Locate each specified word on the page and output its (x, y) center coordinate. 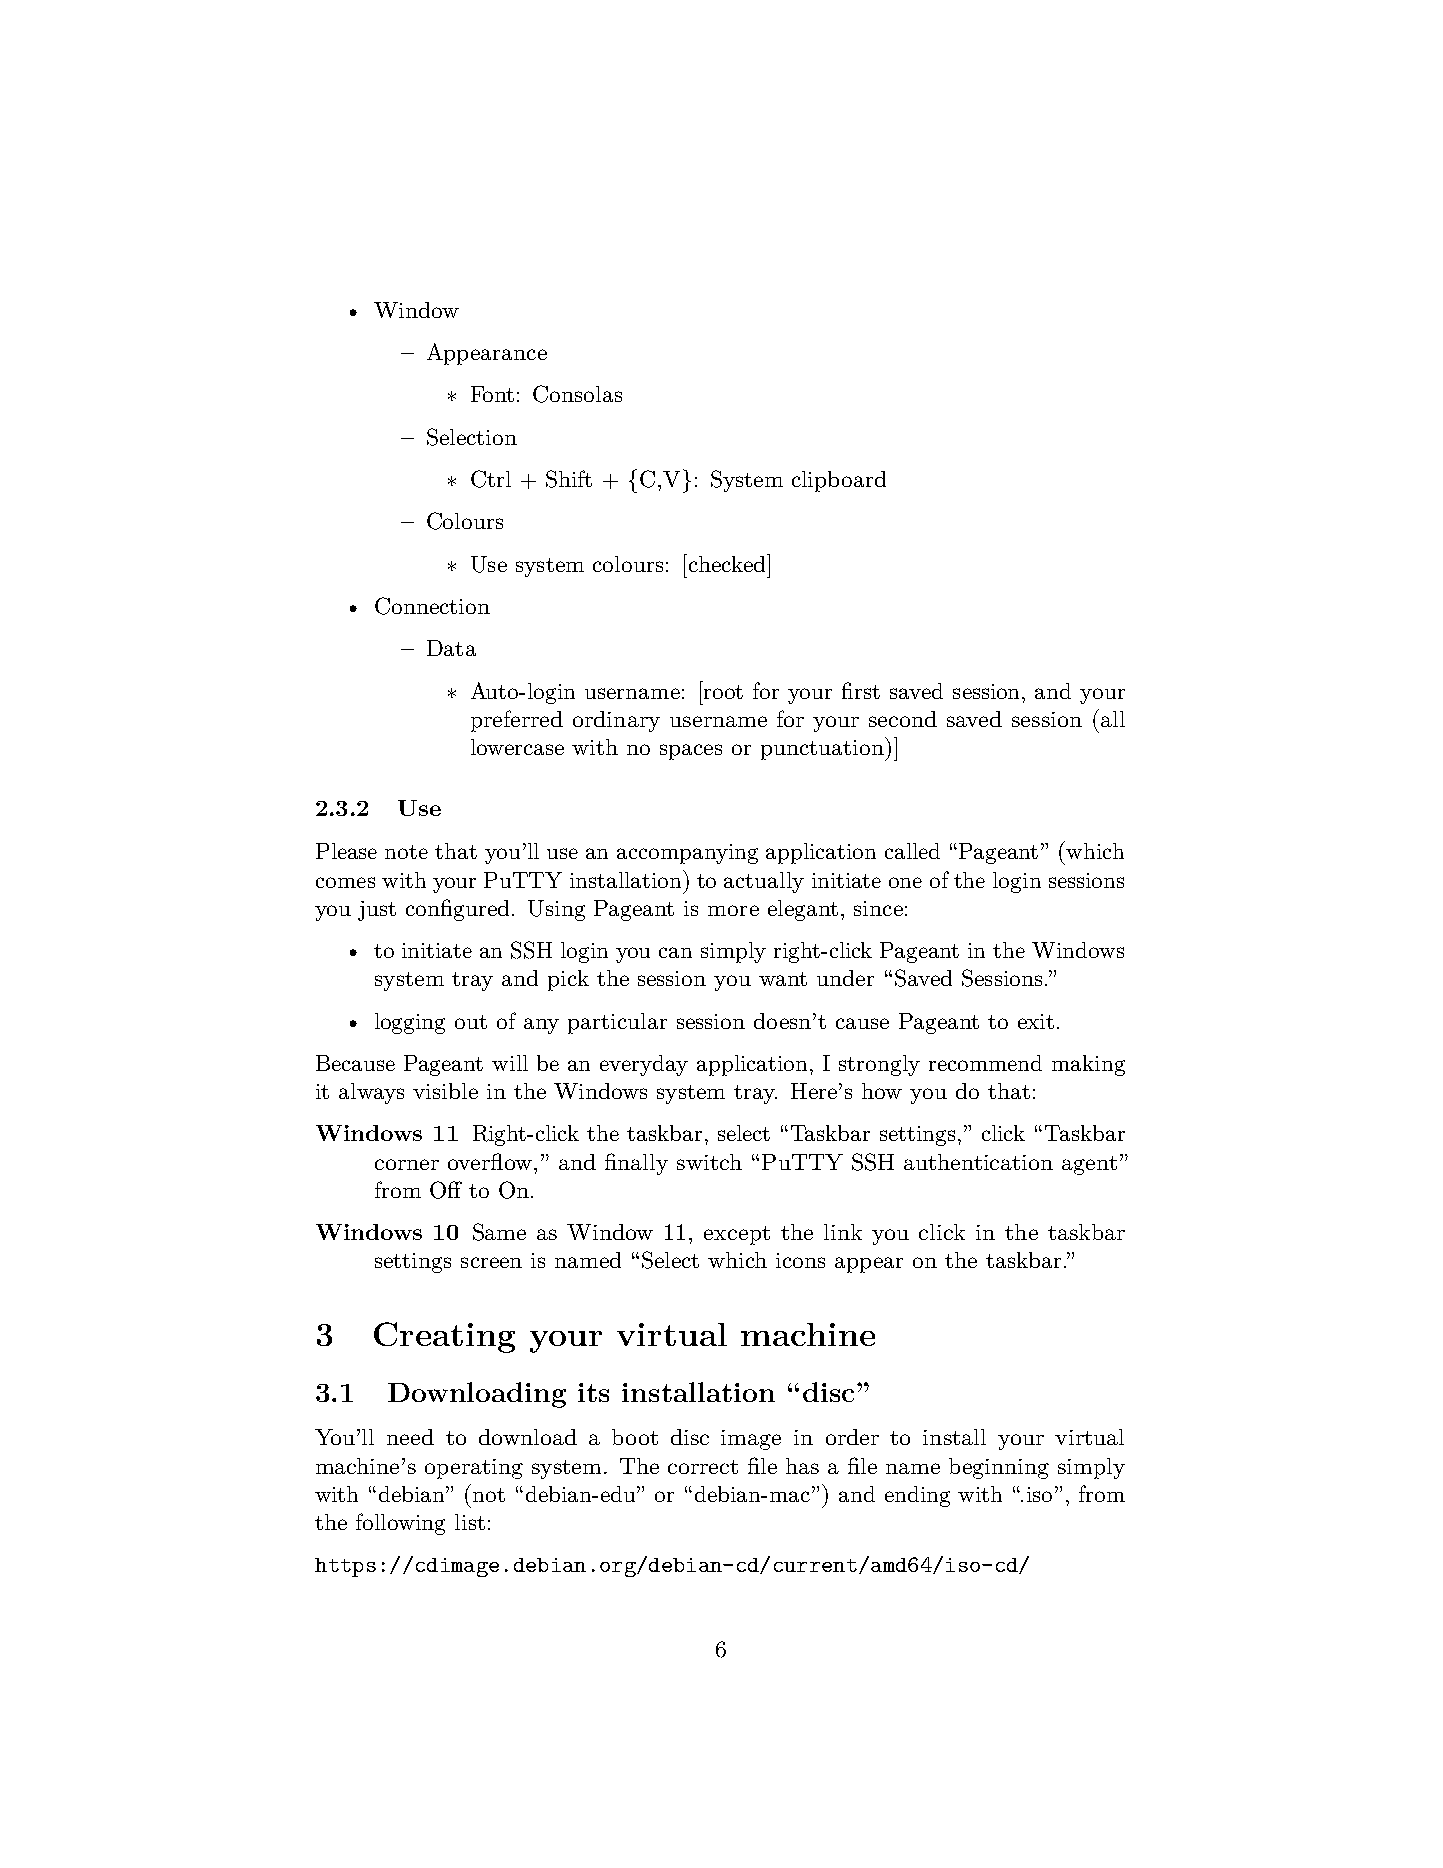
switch (709, 1162)
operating (474, 1469)
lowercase (517, 747)
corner (407, 1164)
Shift (569, 479)
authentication (978, 1162)
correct (703, 1467)
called (912, 851)
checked (727, 563)
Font (492, 394)
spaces (691, 752)
